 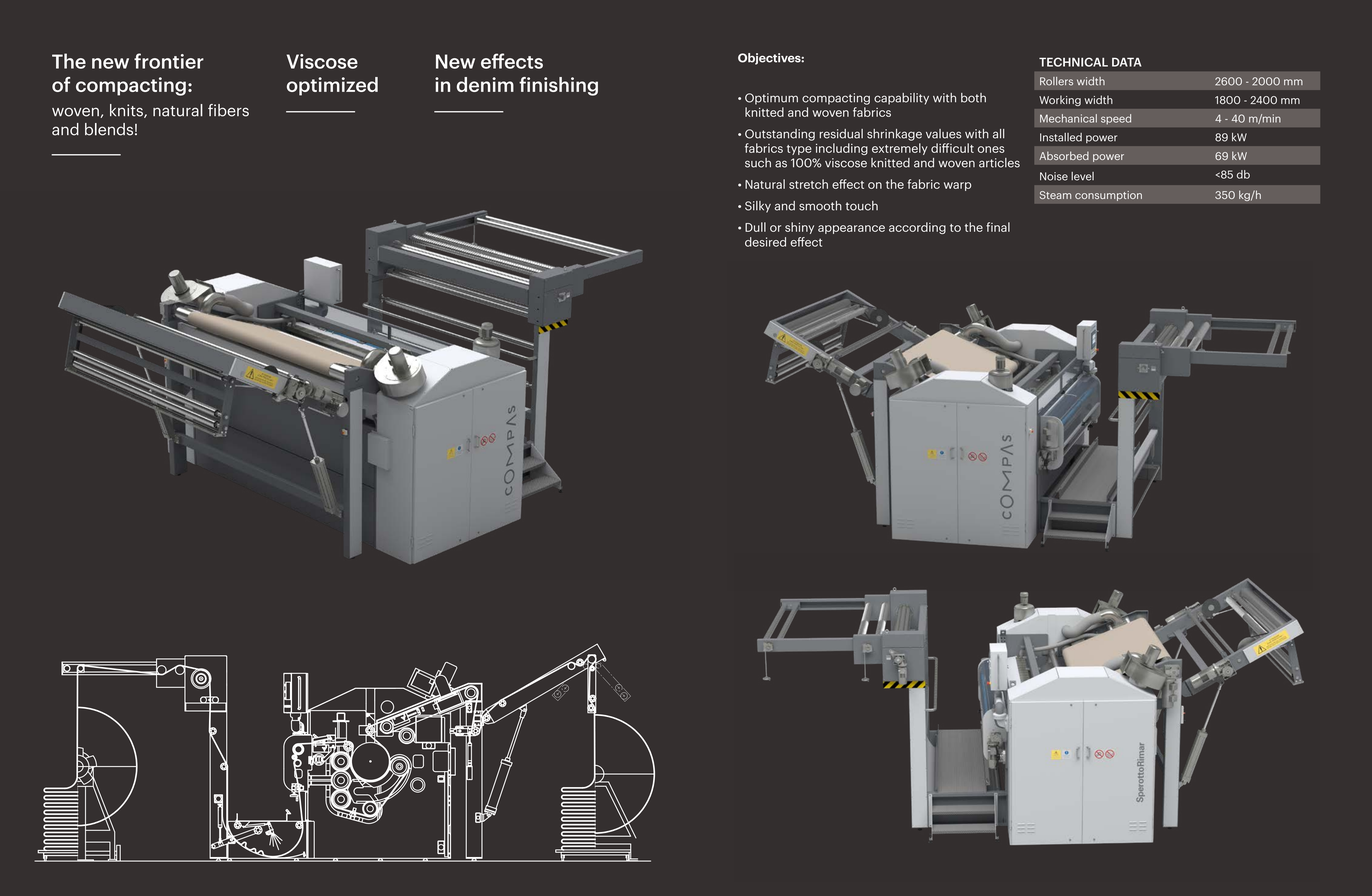 What do you see at coordinates (765, 242) in the screenshot?
I see `desired` at bounding box center [765, 242].
